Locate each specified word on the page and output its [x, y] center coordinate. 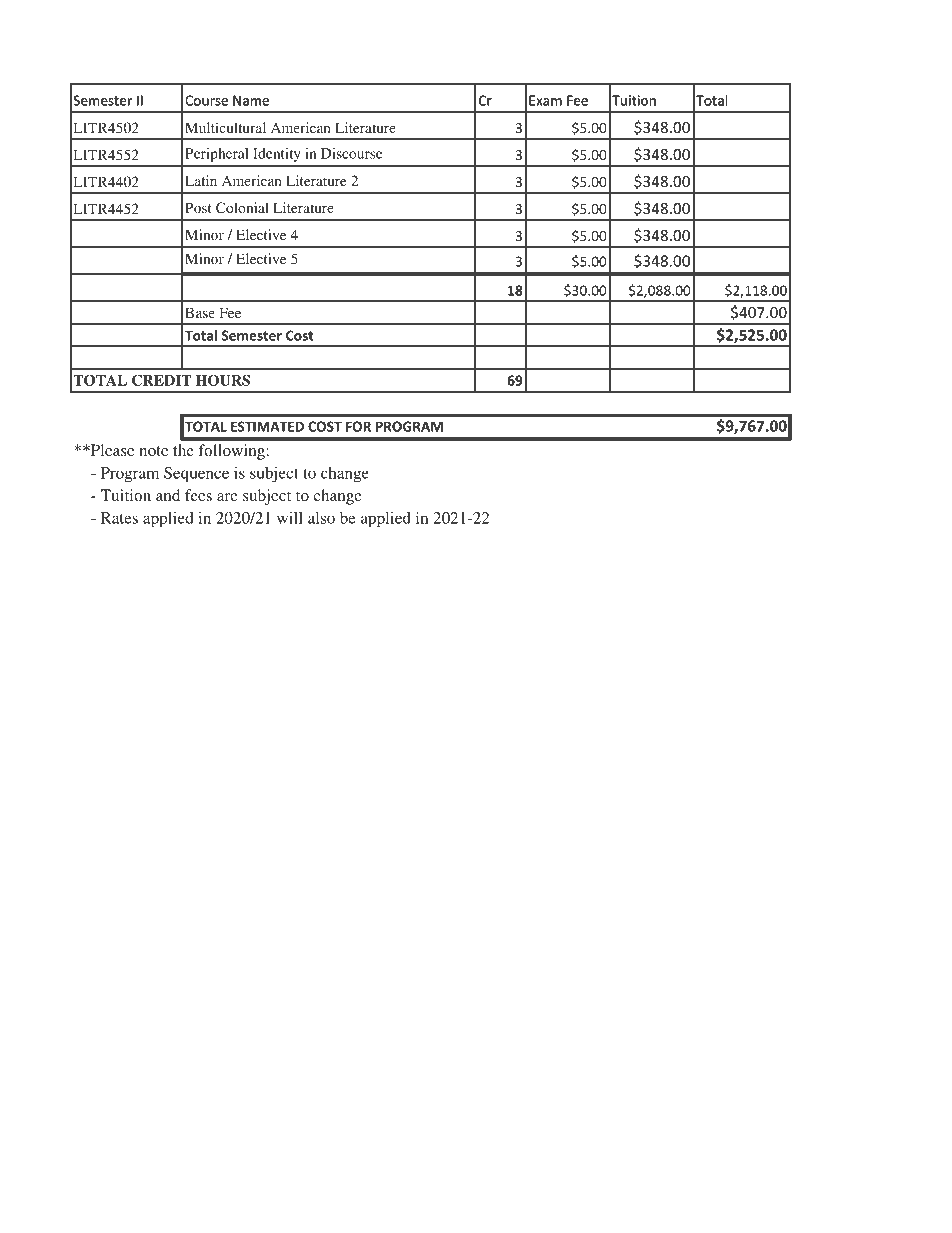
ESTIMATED [267, 426]
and [168, 495]
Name [251, 100]
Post [198, 207]
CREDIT [161, 380]
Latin [201, 180]
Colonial [242, 207]
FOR [358, 426]
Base [200, 312]
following [233, 452]
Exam [545, 100]
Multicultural [225, 127]
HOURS [223, 380]
